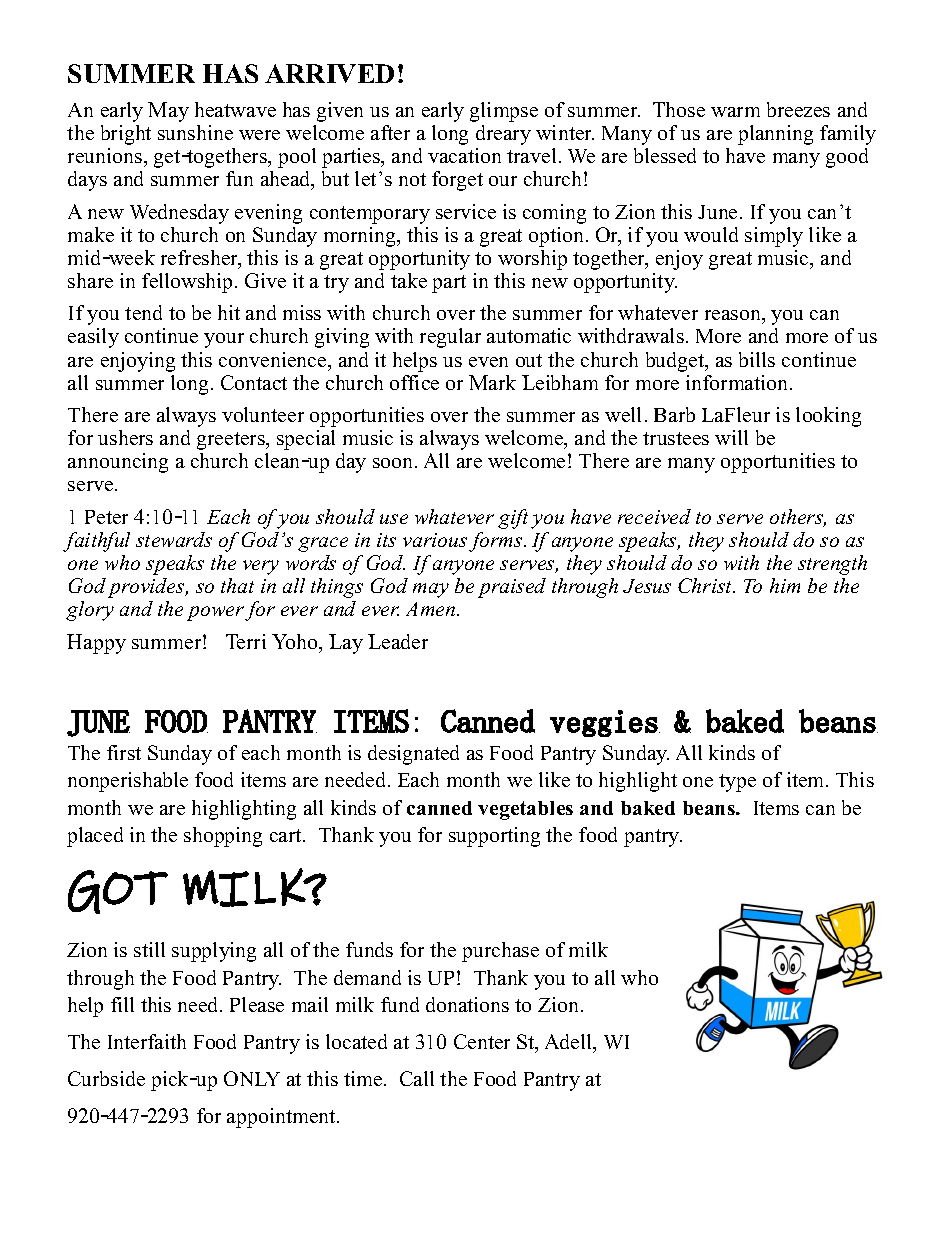 The image size is (952, 1233). I want to click on supporting, so click(494, 837).
